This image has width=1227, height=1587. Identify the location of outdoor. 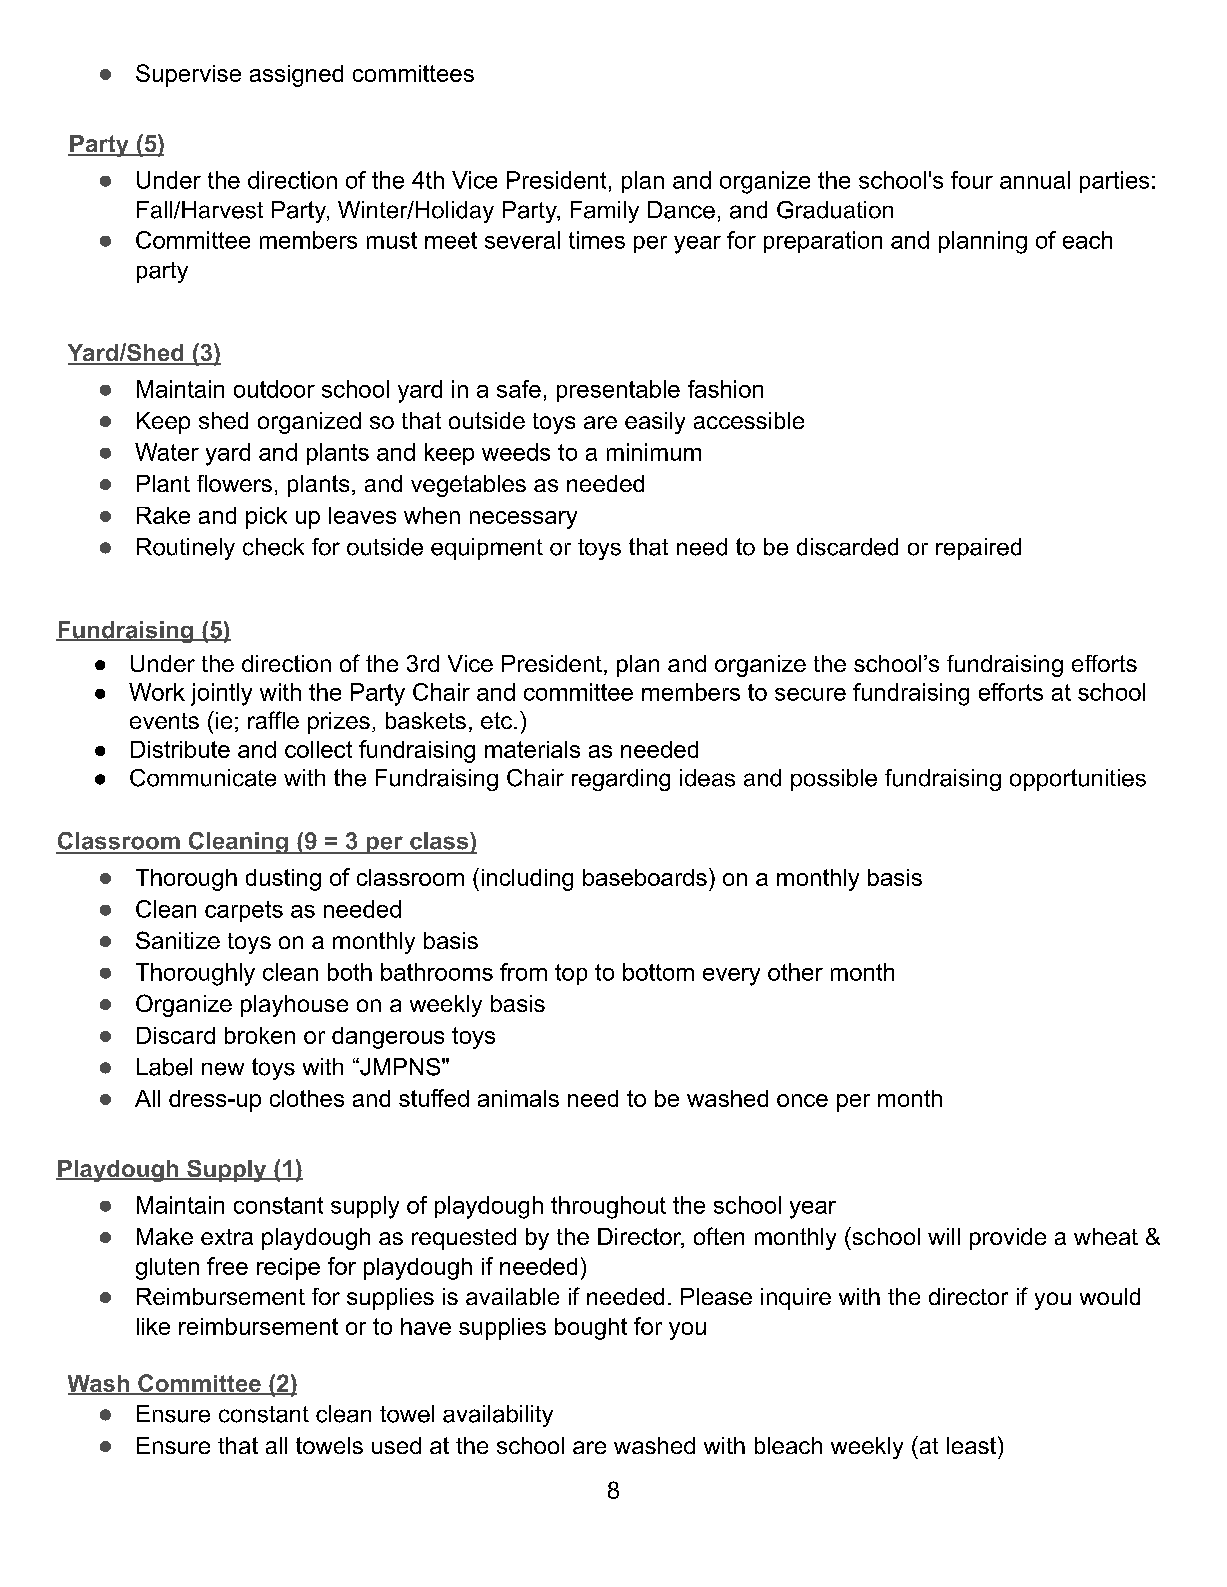
(274, 389).
